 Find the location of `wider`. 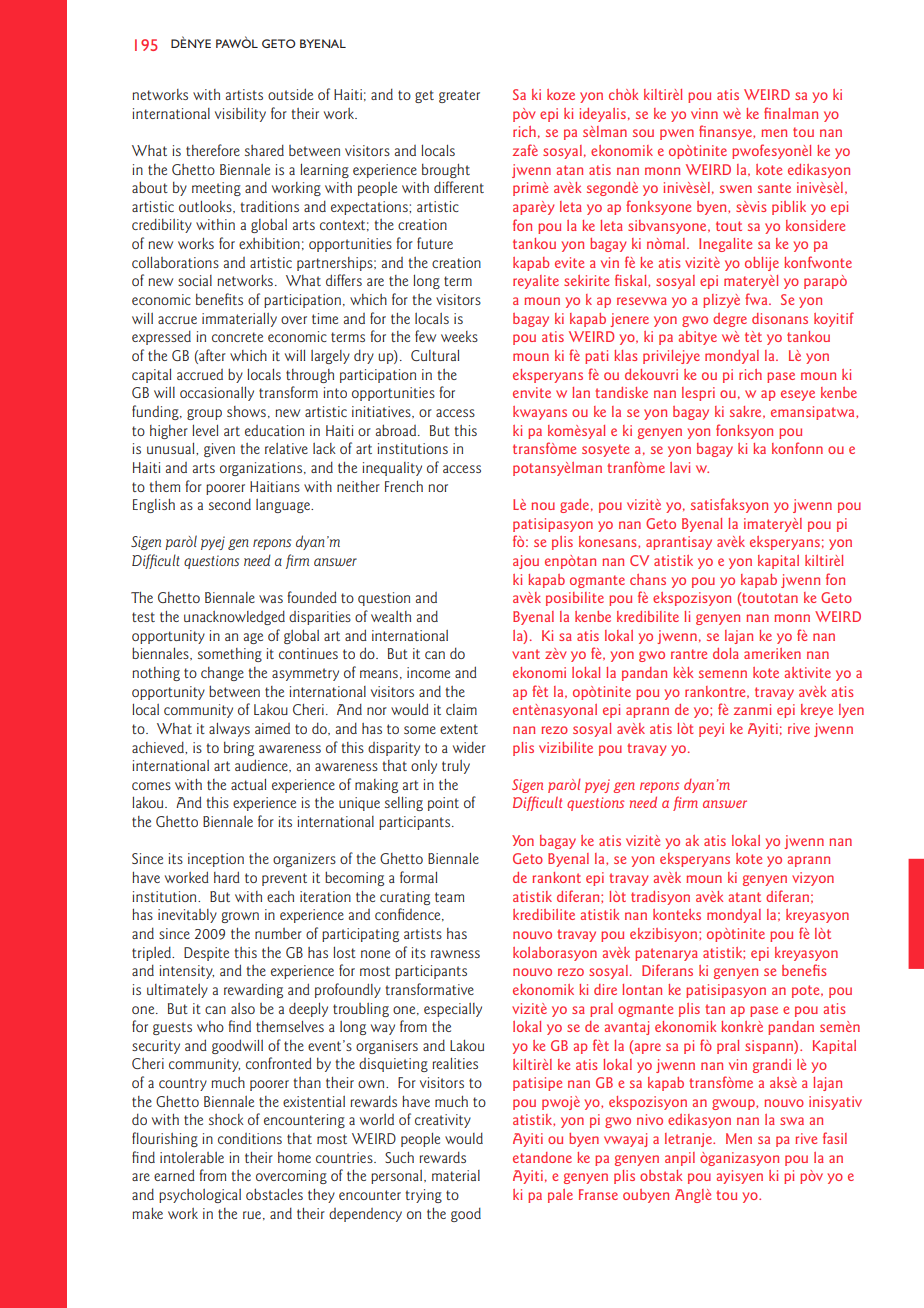

wider is located at coordinates (469, 747).
